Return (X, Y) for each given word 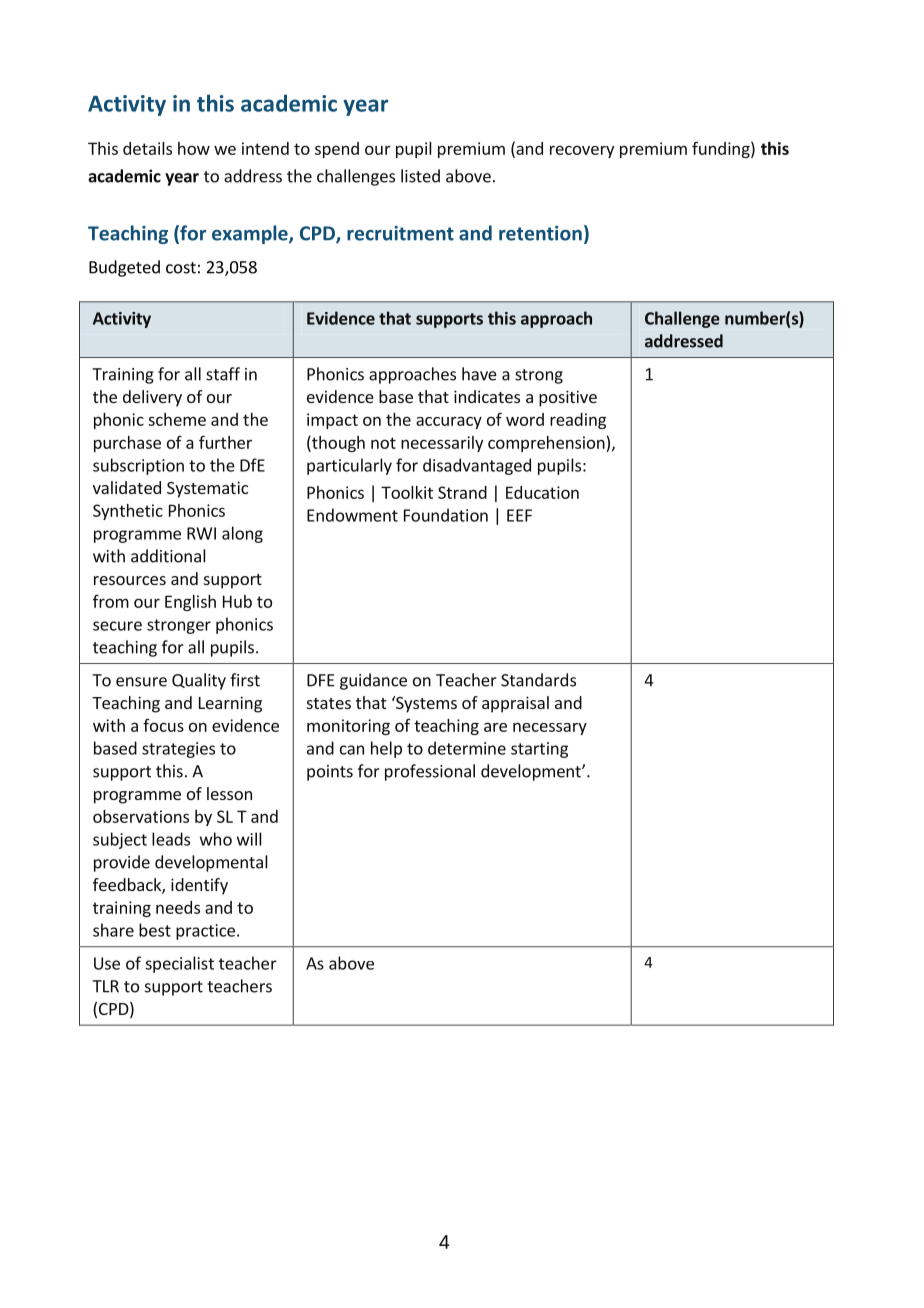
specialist (179, 964)
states (329, 703)
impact (332, 421)
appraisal (515, 704)
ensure (141, 682)
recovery (582, 151)
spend (337, 150)
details (147, 148)
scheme (177, 419)
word (525, 419)
